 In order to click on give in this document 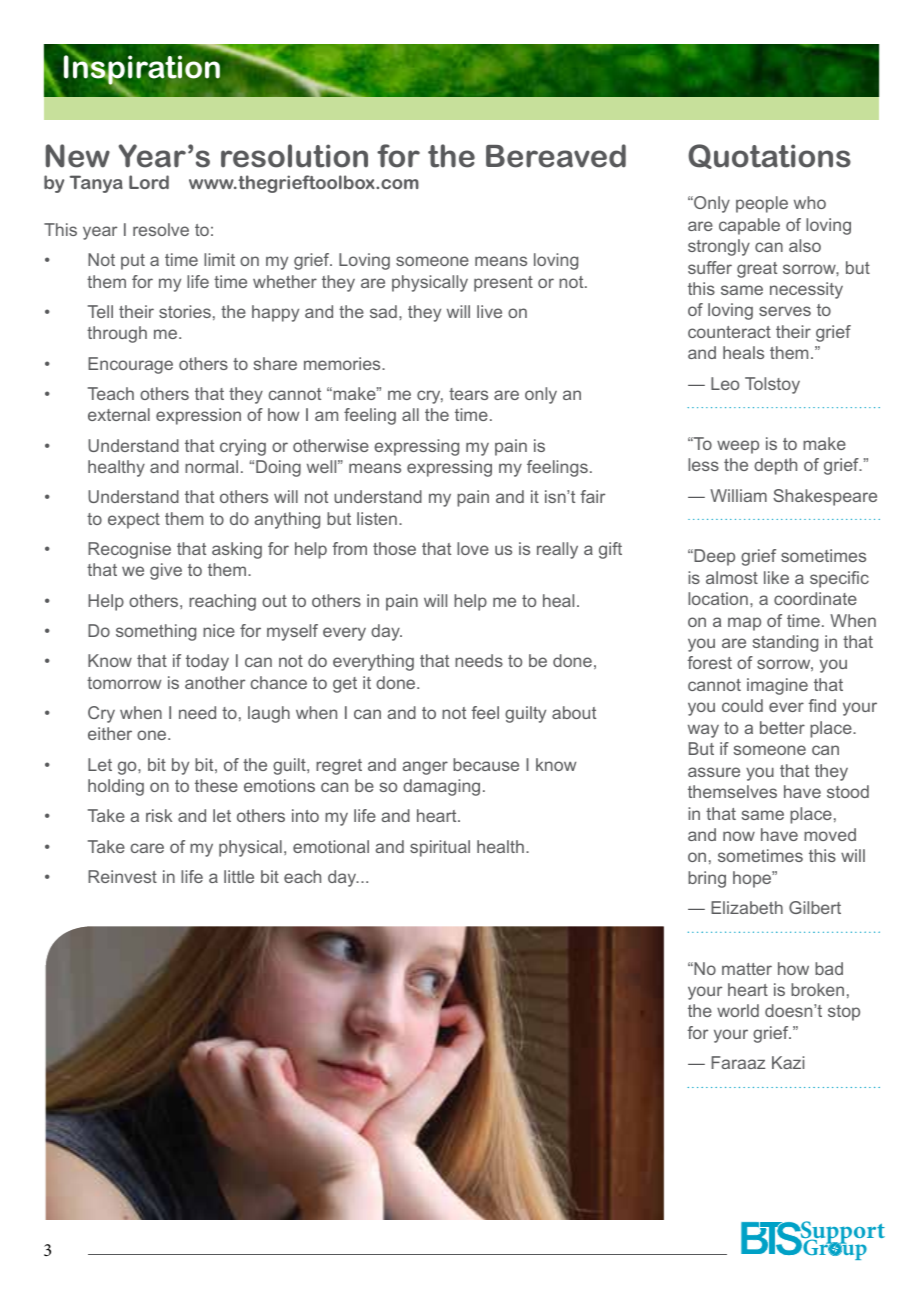, I will do `click(166, 571)`.
